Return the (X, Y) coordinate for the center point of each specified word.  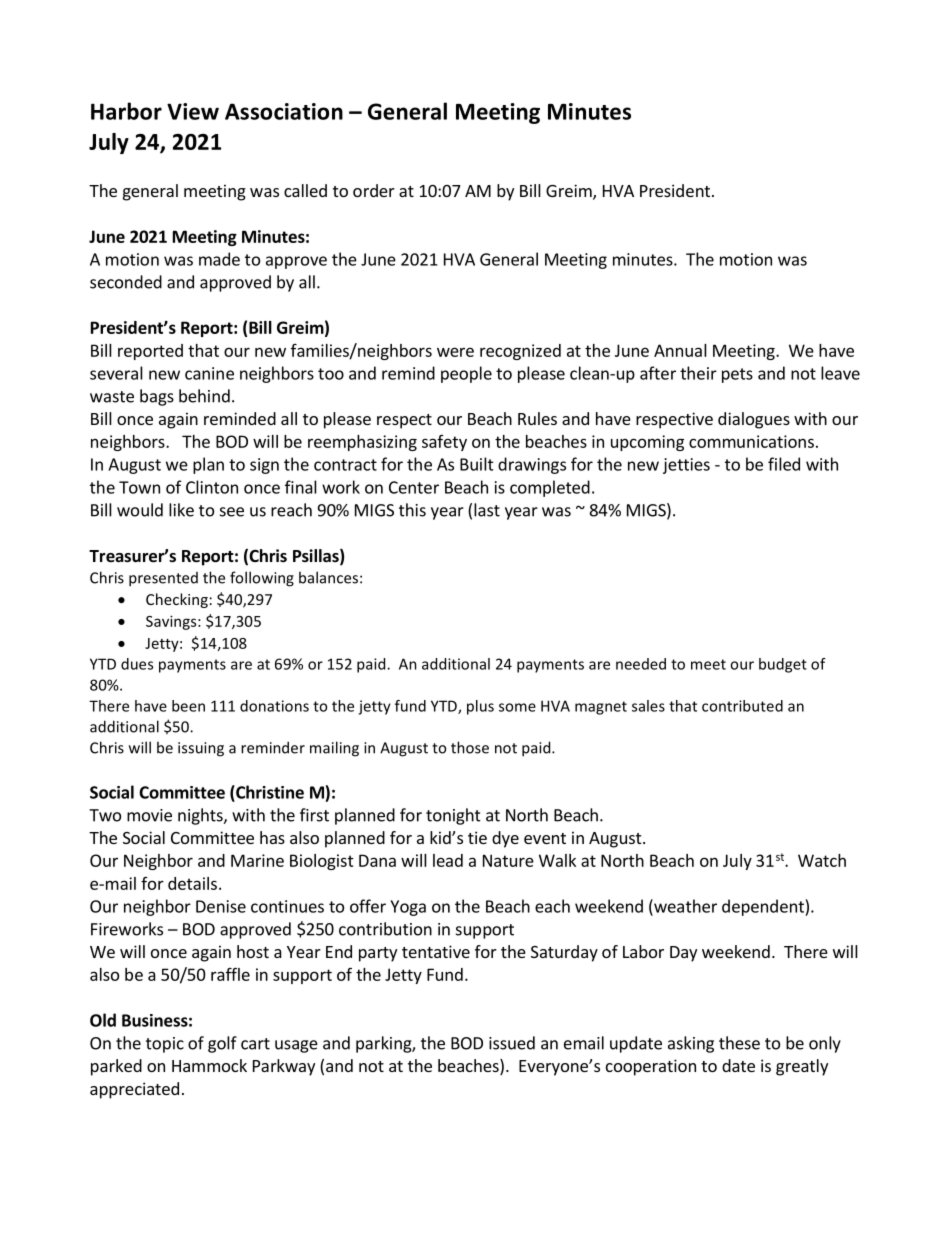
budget (783, 665)
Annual (680, 350)
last (487, 510)
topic (165, 1045)
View (193, 111)
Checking (177, 600)
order (374, 190)
